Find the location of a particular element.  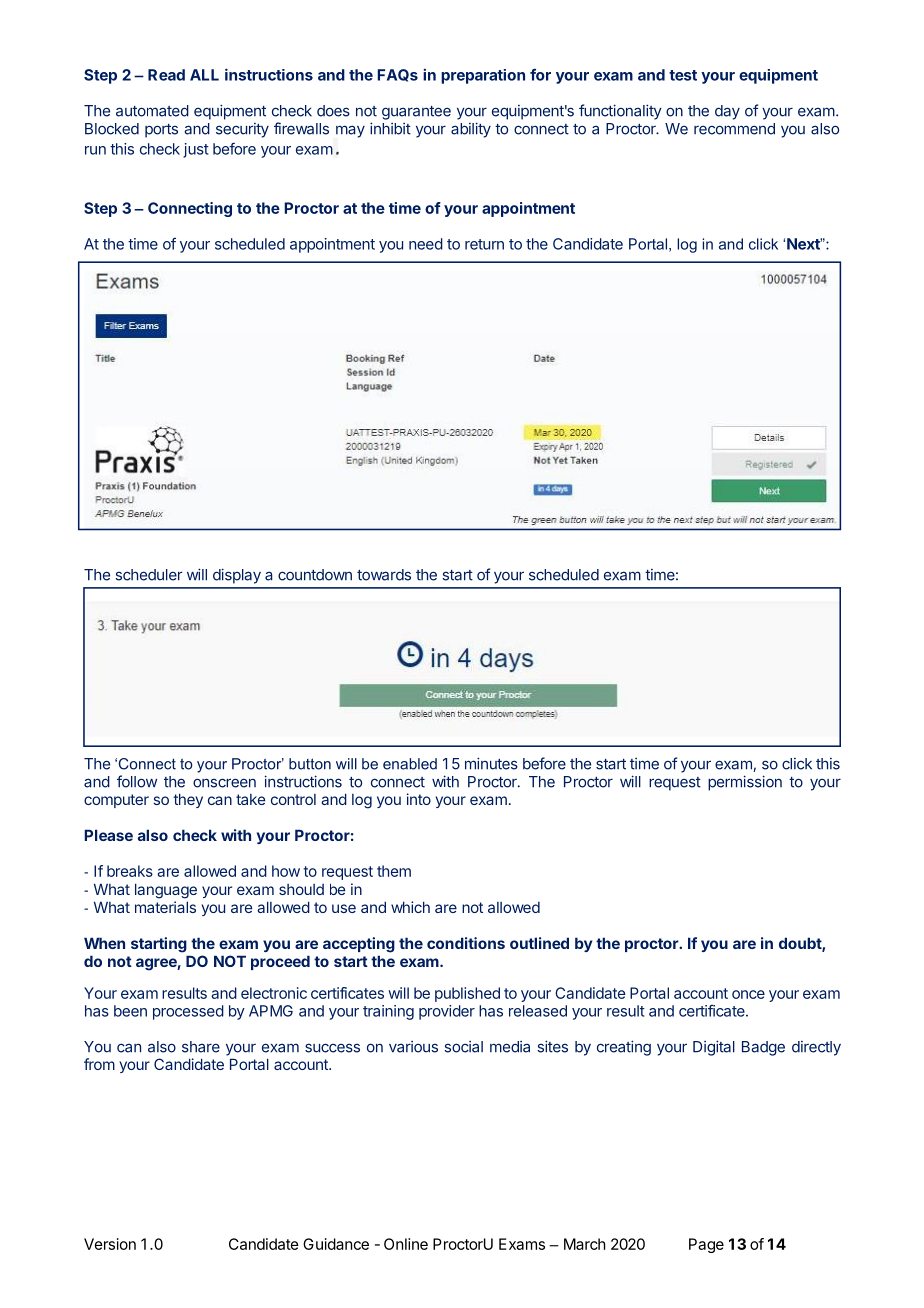

ability is located at coordinates (471, 130).
